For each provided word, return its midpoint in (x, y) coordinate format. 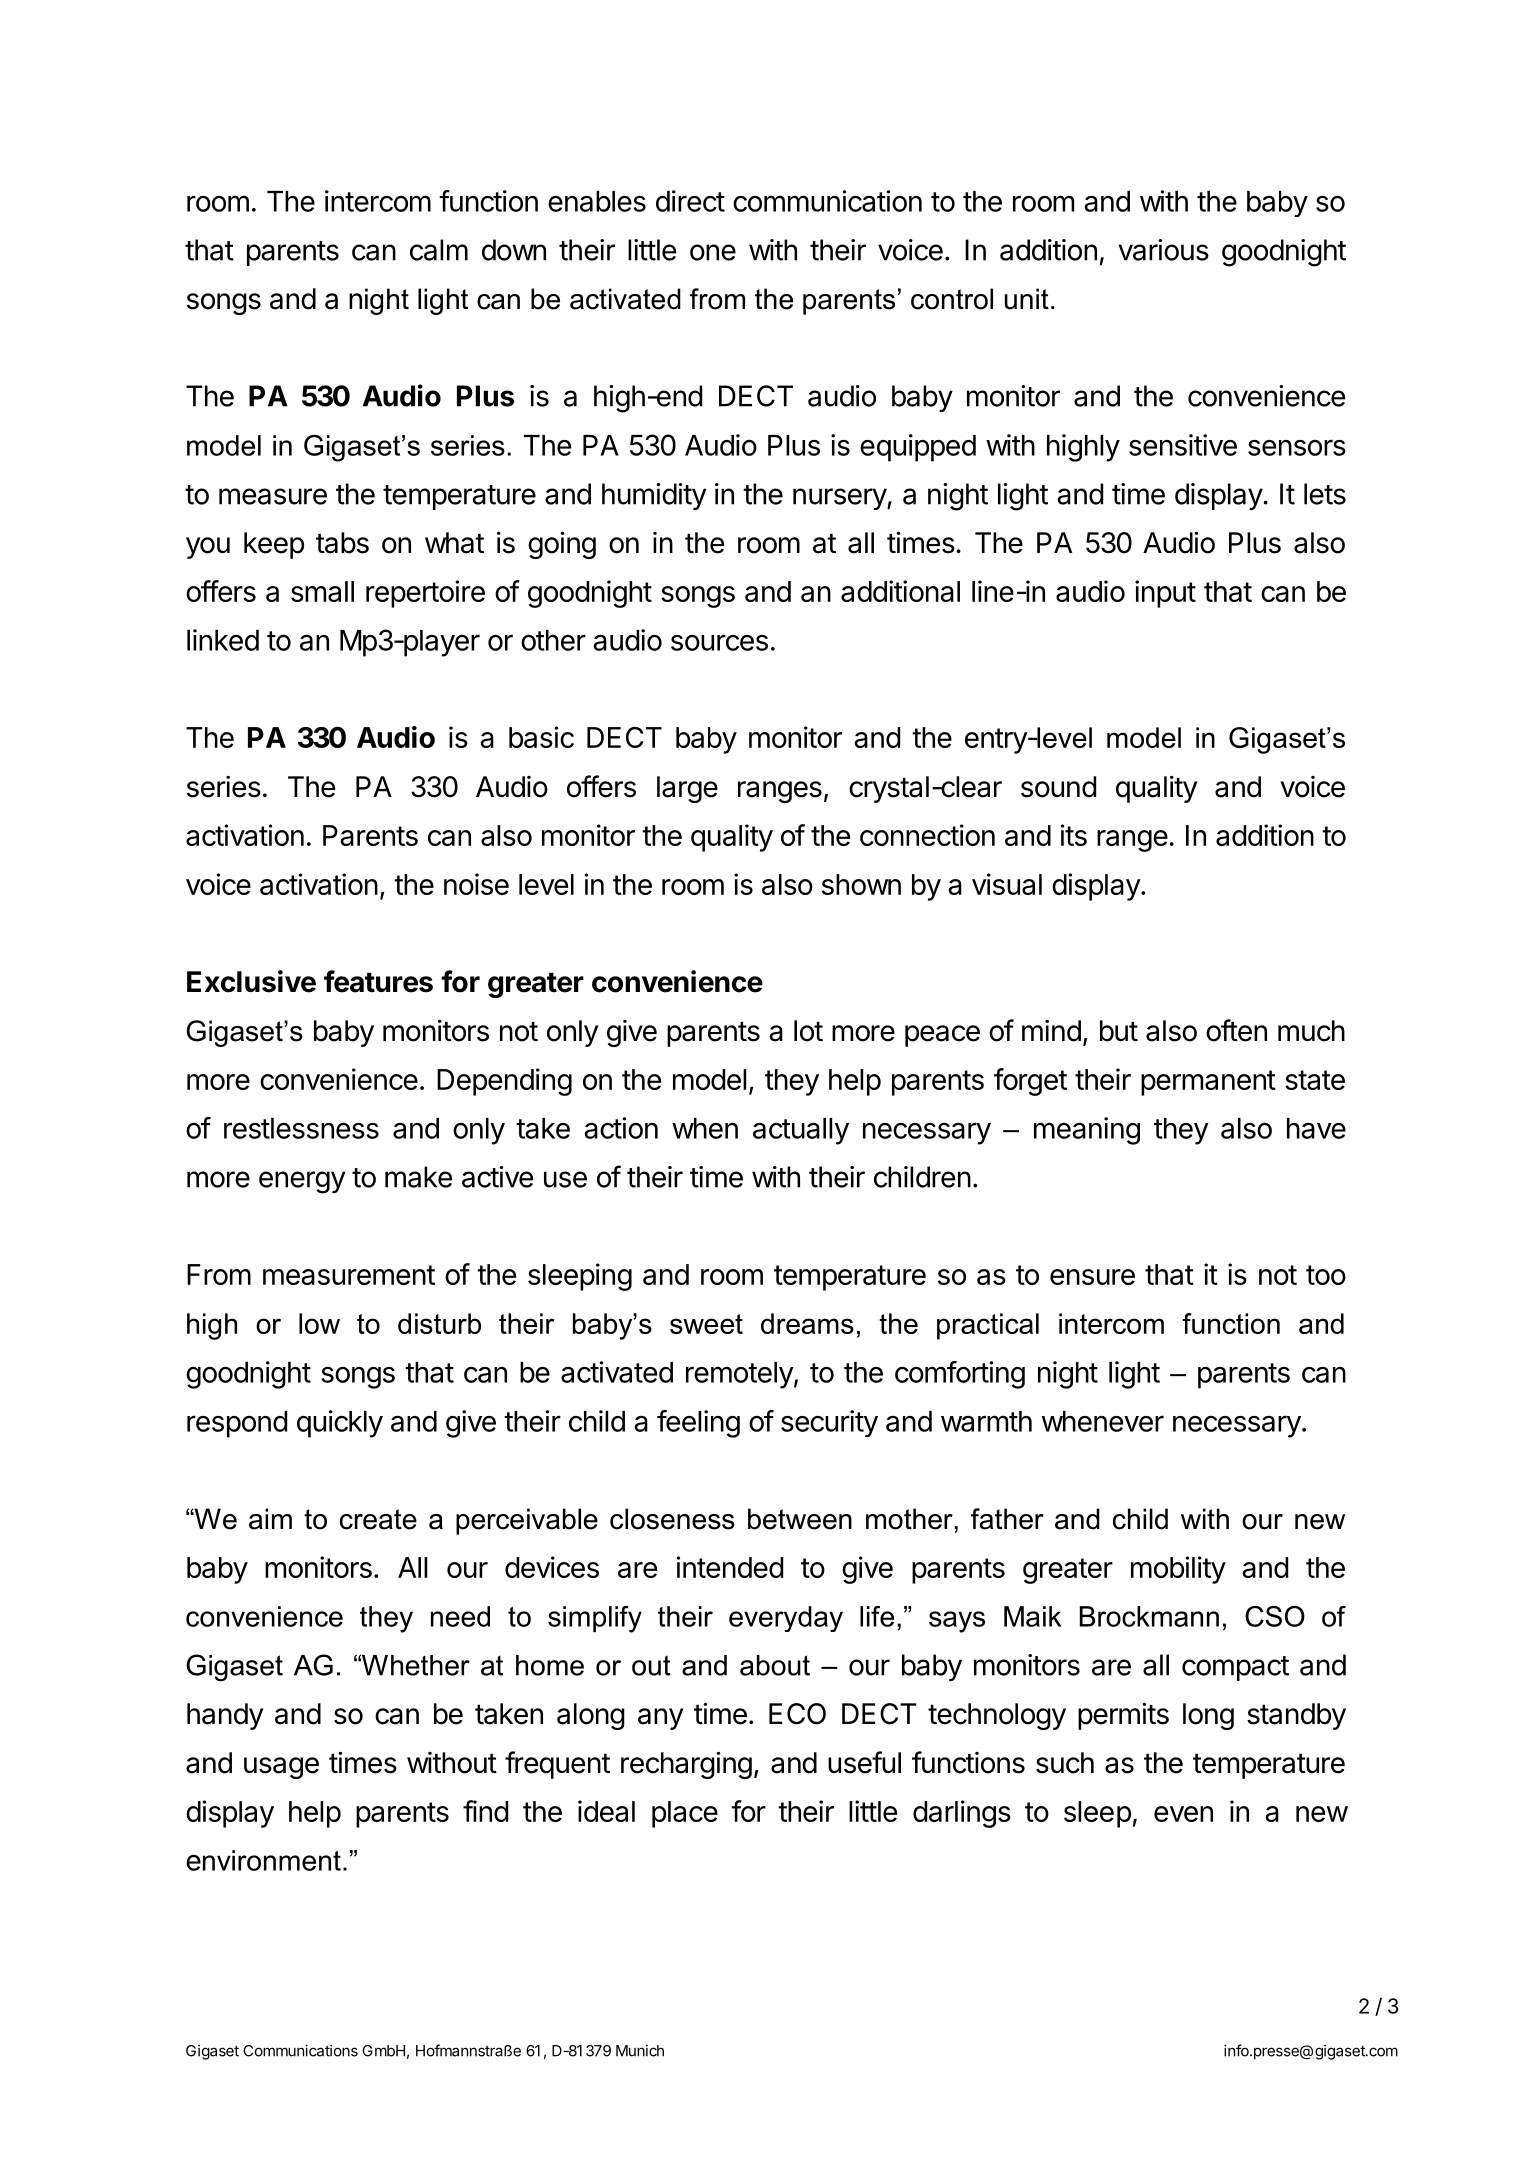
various (1163, 250)
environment (263, 1860)
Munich (640, 2051)
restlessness (301, 1128)
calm (439, 250)
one (713, 252)
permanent (1208, 1083)
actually (801, 1131)
